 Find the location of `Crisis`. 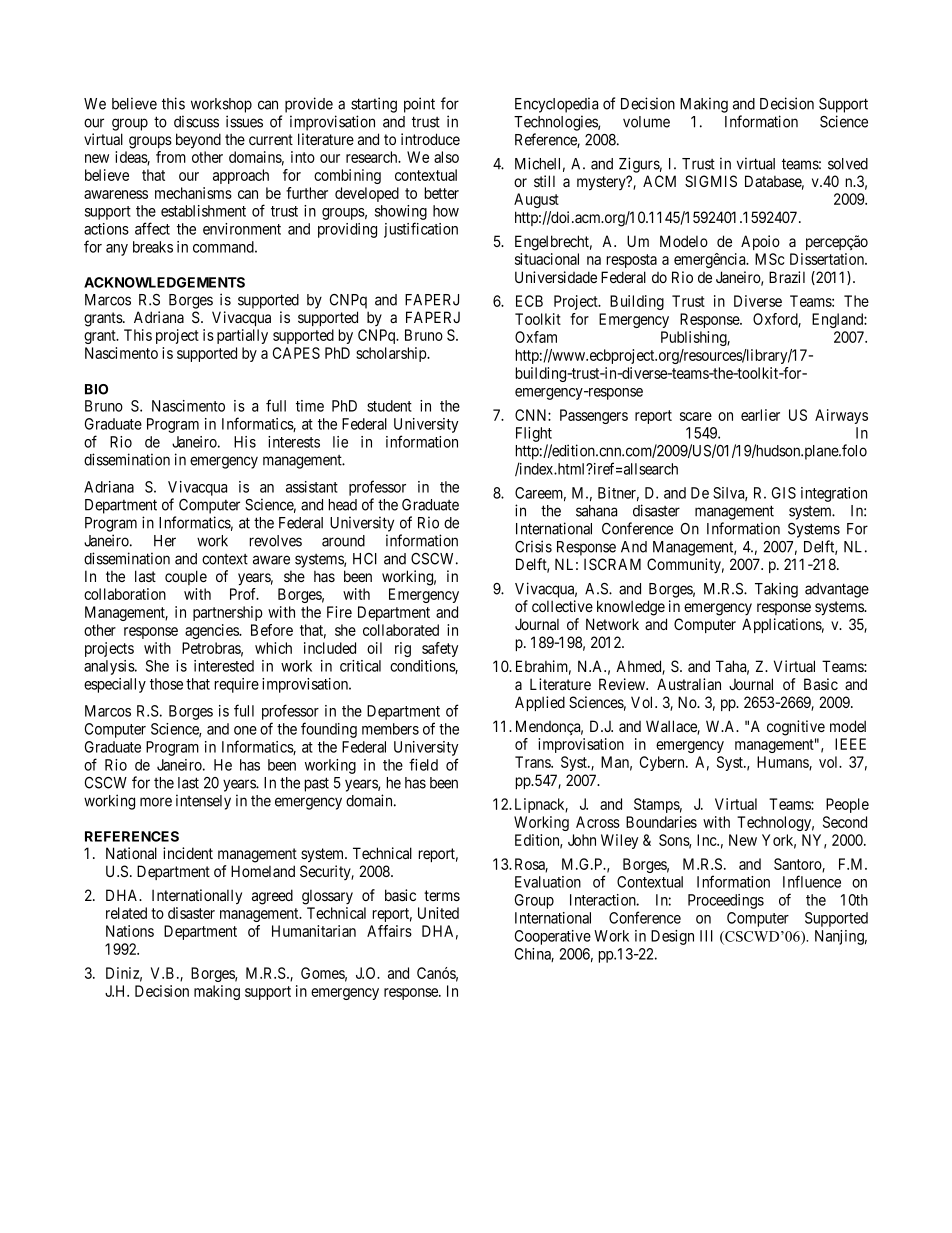

Crisis is located at coordinates (533, 546).
